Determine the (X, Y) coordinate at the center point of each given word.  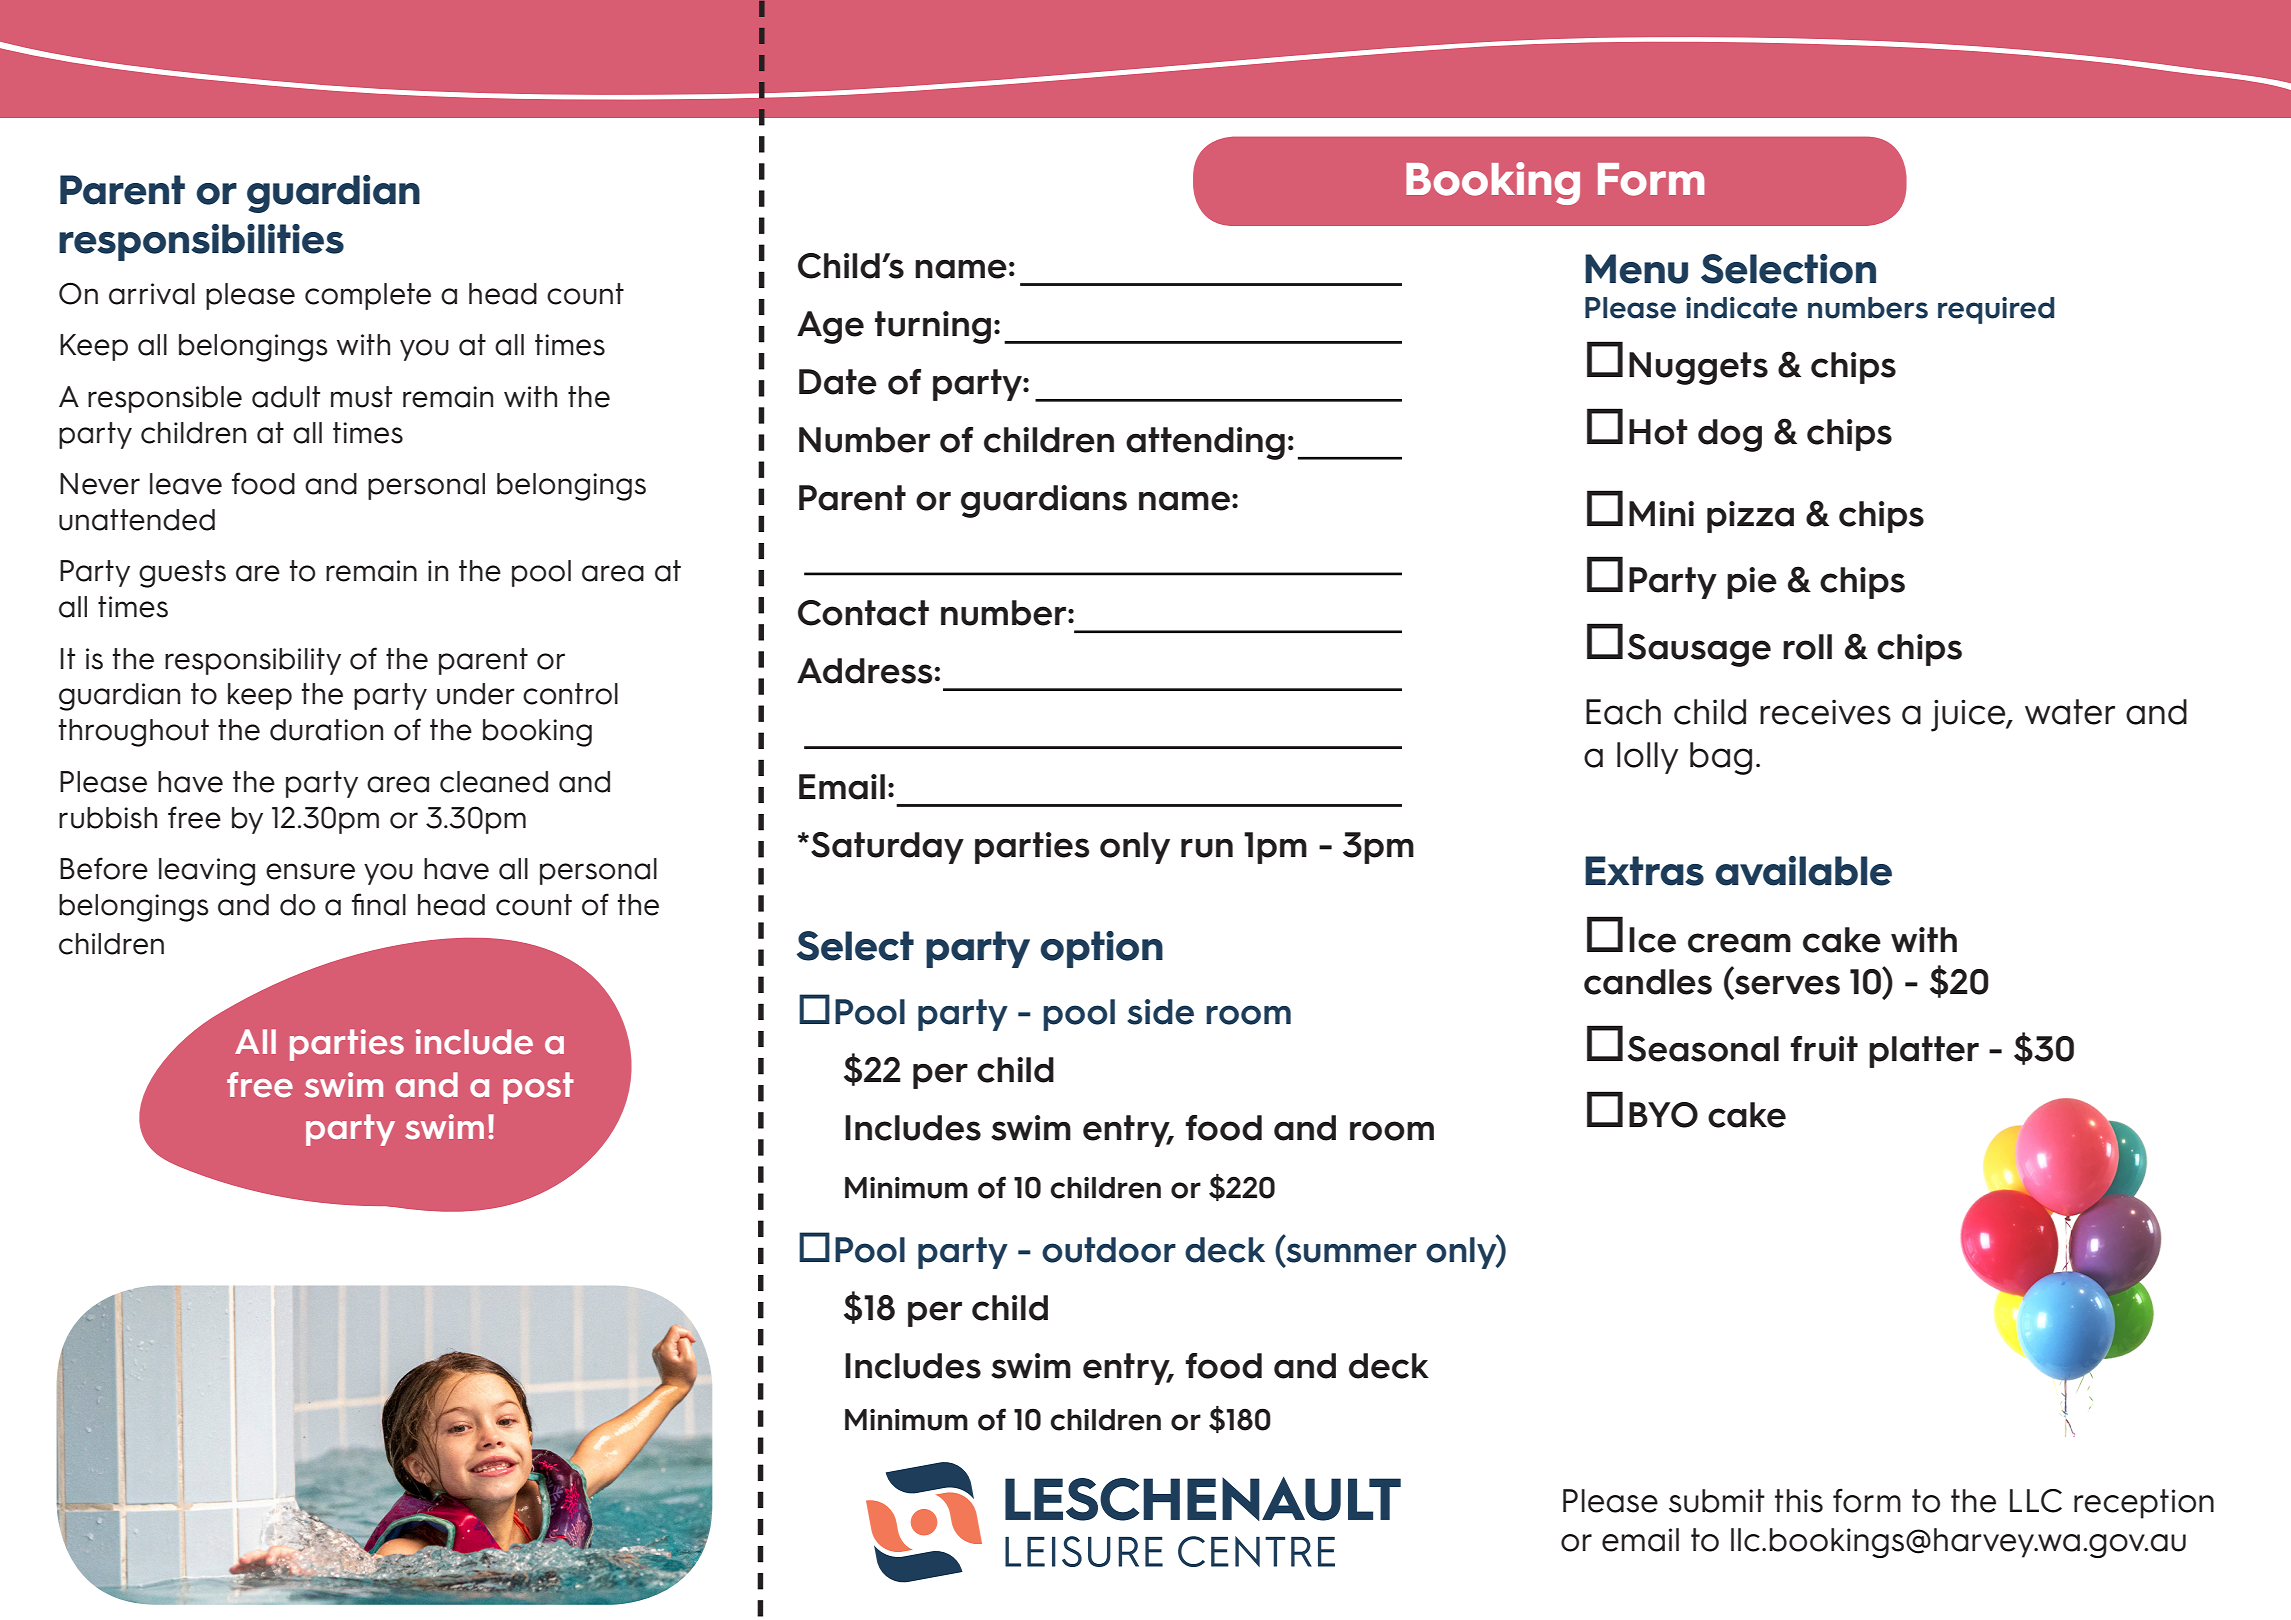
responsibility (253, 661)
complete (368, 296)
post (538, 1088)
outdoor (1109, 1250)
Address (864, 671)
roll (1807, 647)
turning (933, 327)
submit (1717, 1501)
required (1996, 310)
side (1160, 1012)
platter (1924, 1052)
